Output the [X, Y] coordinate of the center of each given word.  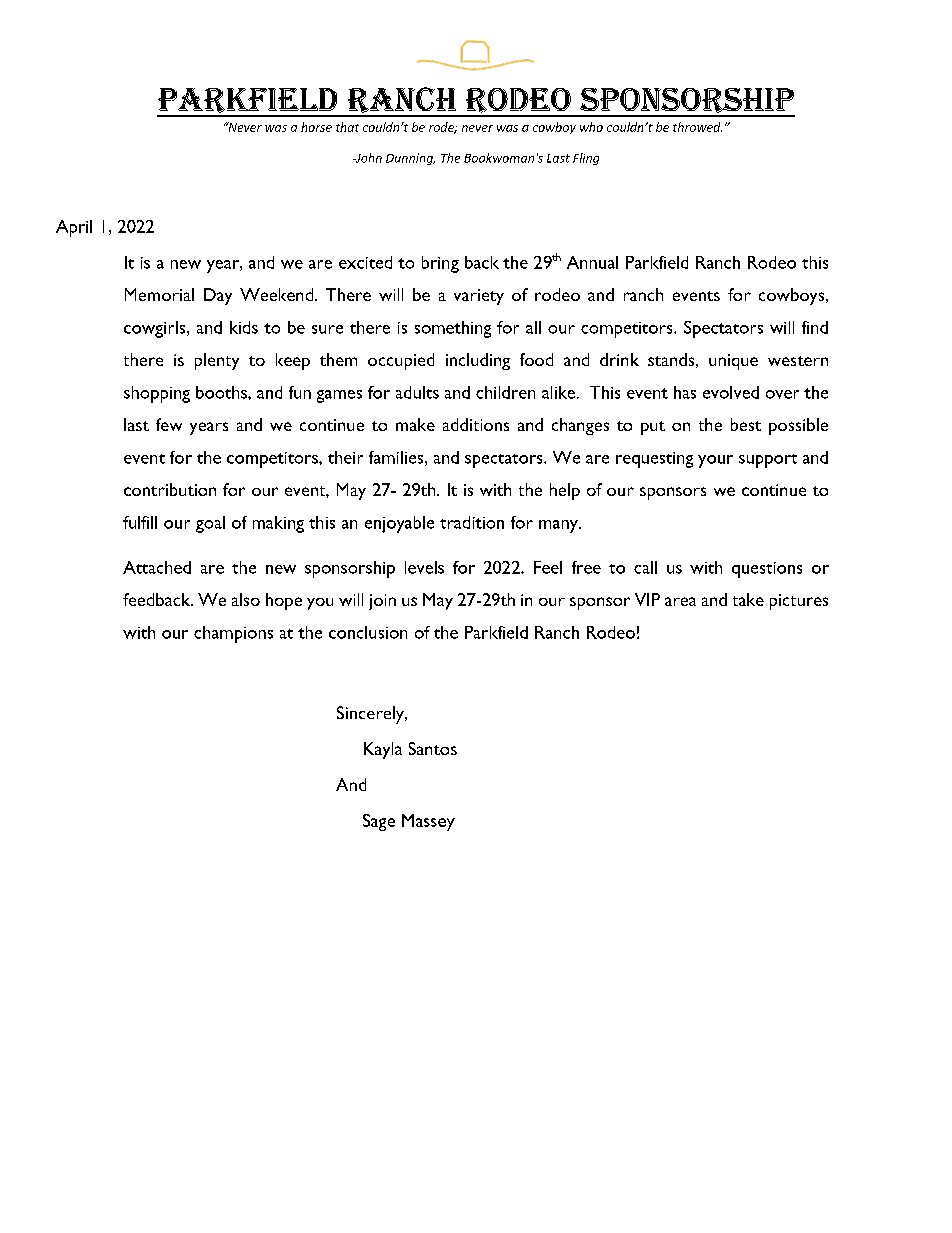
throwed [697, 127]
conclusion [368, 632]
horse [316, 127]
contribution [170, 489]
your [715, 461]
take [748, 599]
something [453, 329]
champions [233, 634]
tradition [472, 522]
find [815, 327]
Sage [379, 822]
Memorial [159, 294]
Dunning [410, 159]
